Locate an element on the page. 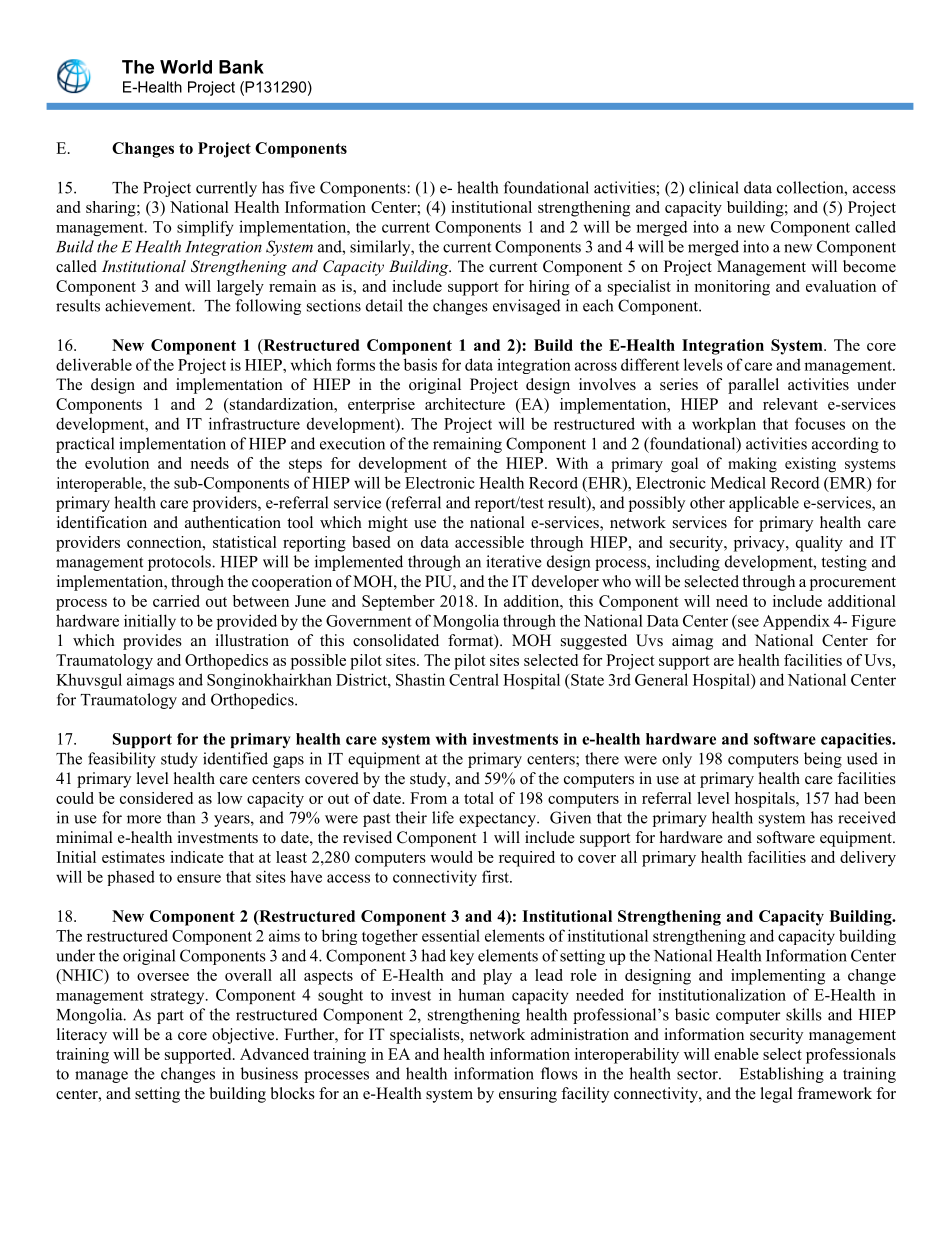  five is located at coordinates (302, 187).
